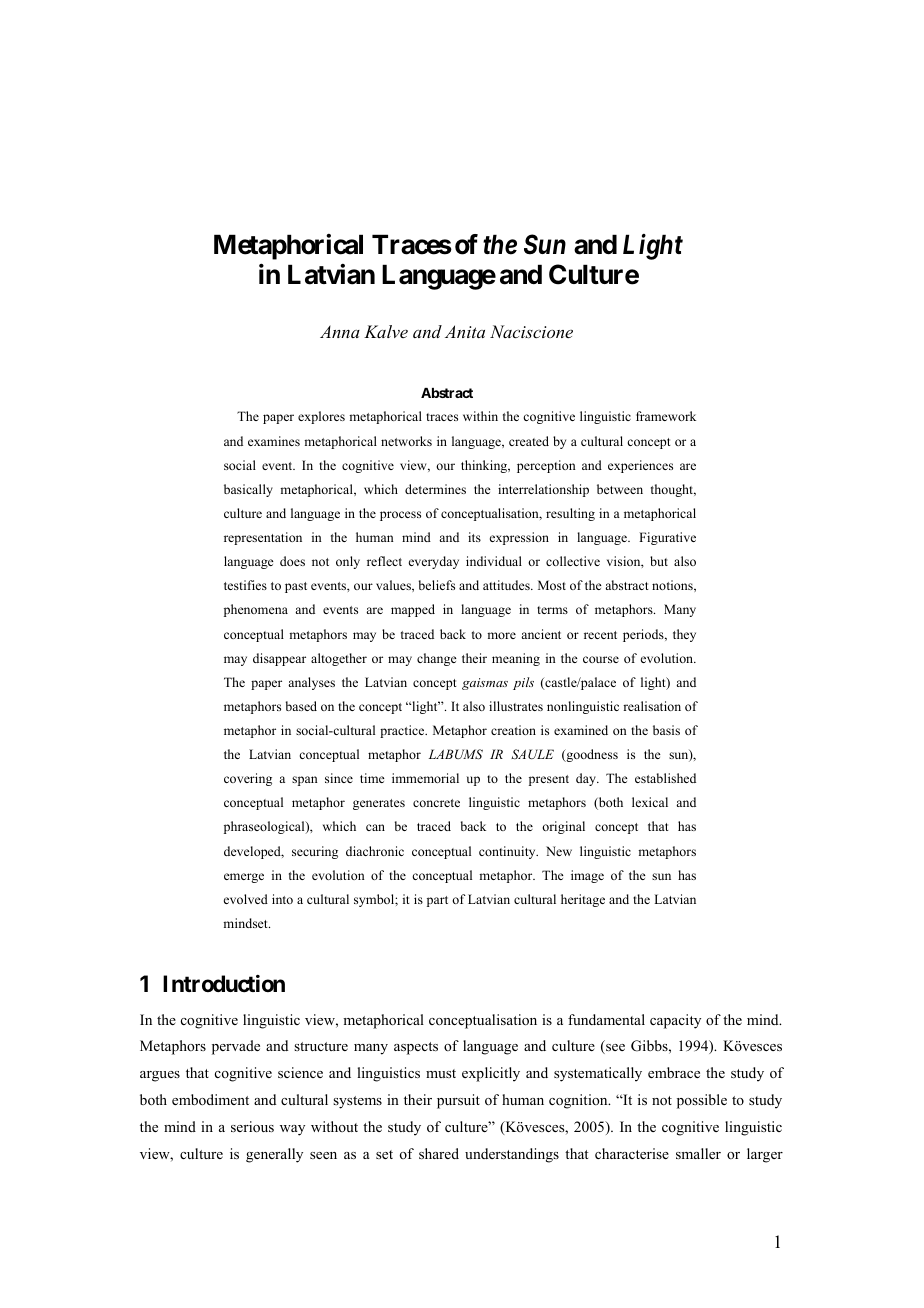 Image resolution: width=924 pixels, height=1308 pixels. What do you see at coordinates (465, 331) in the image?
I see `Anita` at bounding box center [465, 331].
